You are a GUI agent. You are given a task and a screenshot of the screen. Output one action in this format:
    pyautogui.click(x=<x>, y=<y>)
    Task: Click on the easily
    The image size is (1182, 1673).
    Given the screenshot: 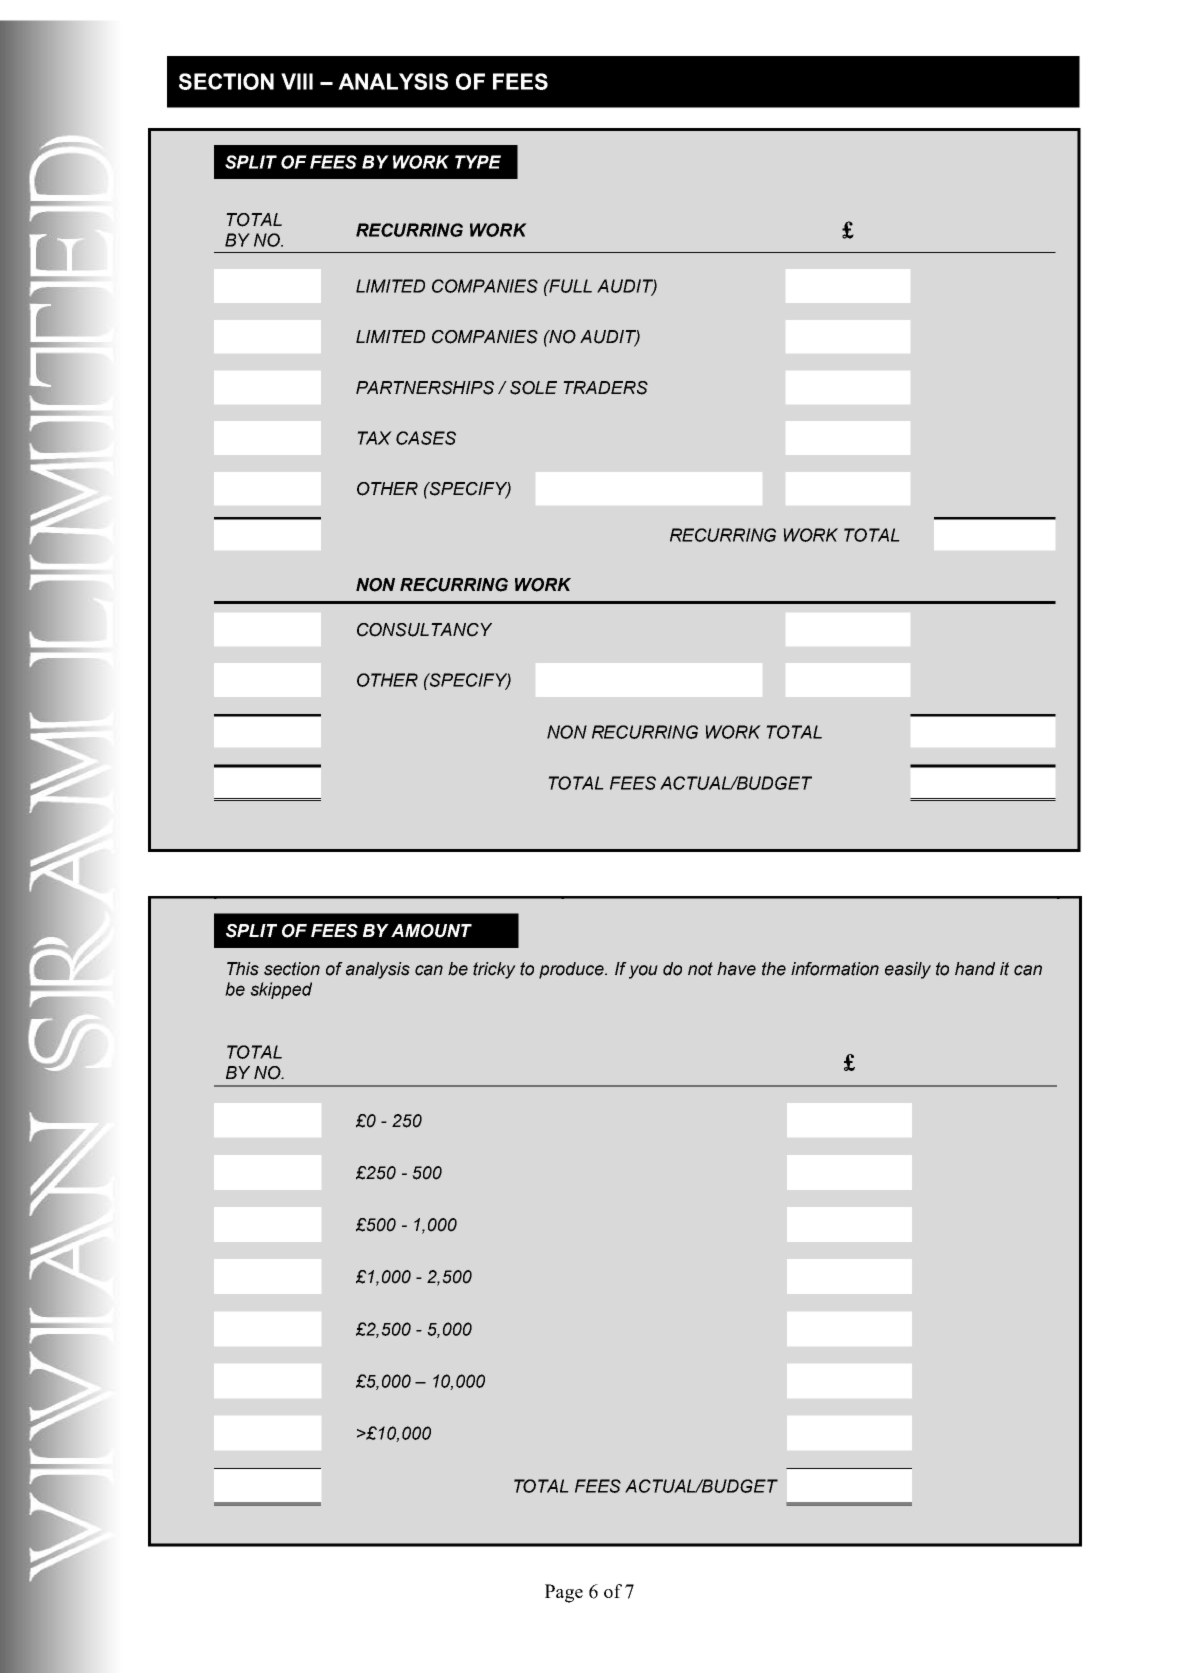 What is the action you would take?
    pyautogui.click(x=908, y=970)
